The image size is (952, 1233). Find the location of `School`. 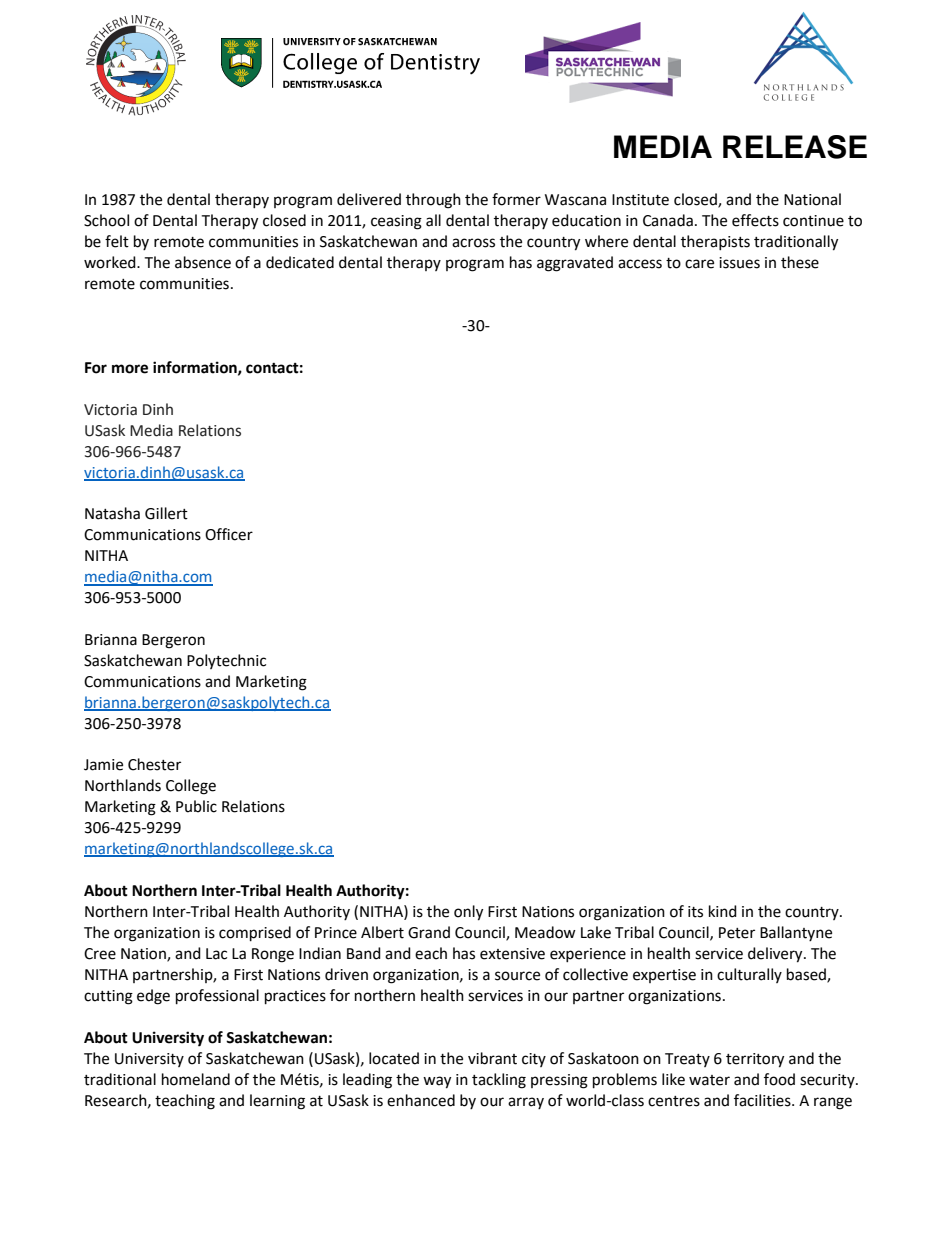

School is located at coordinates (106, 220).
